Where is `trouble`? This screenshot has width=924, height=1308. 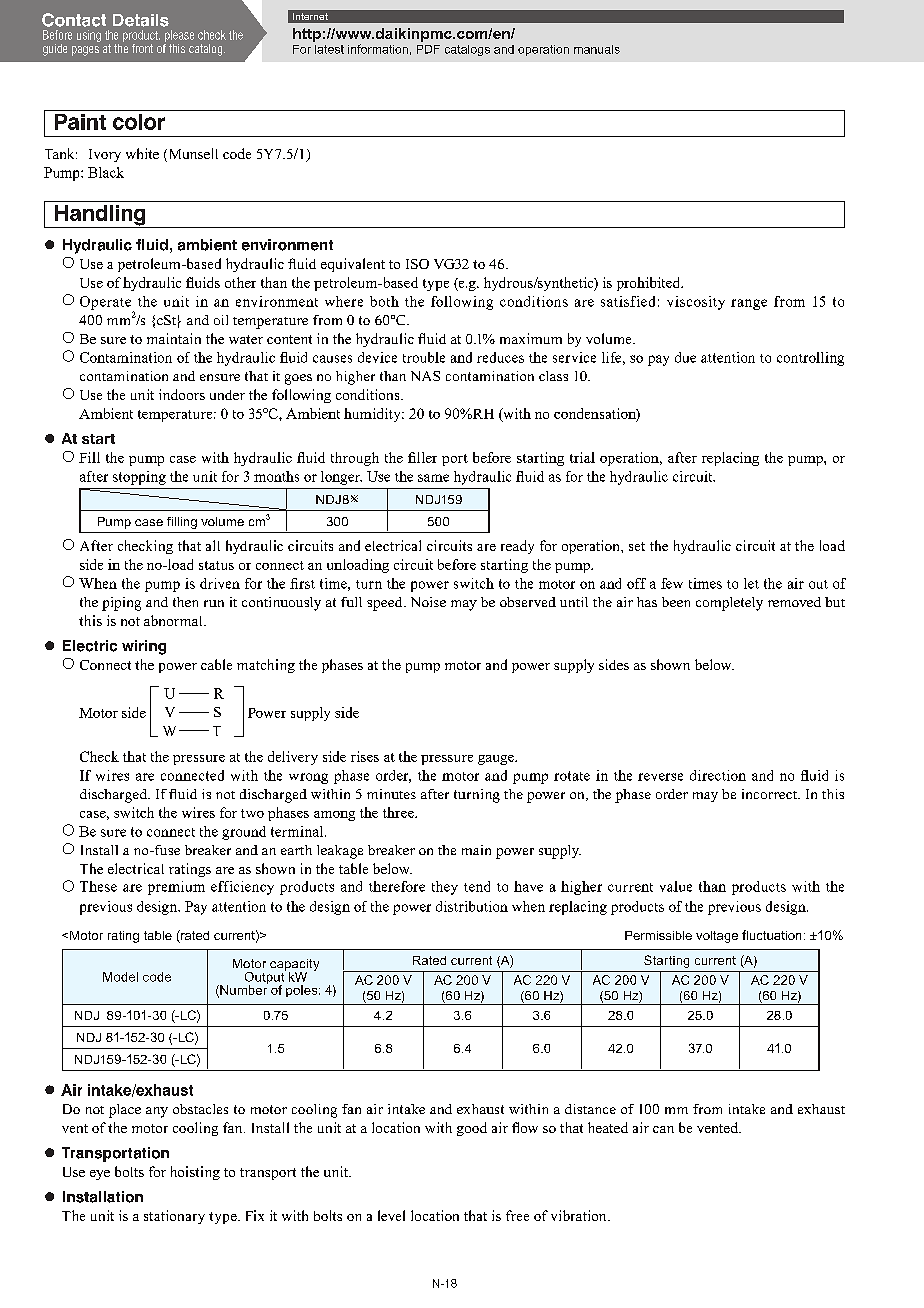 trouble is located at coordinates (424, 357).
